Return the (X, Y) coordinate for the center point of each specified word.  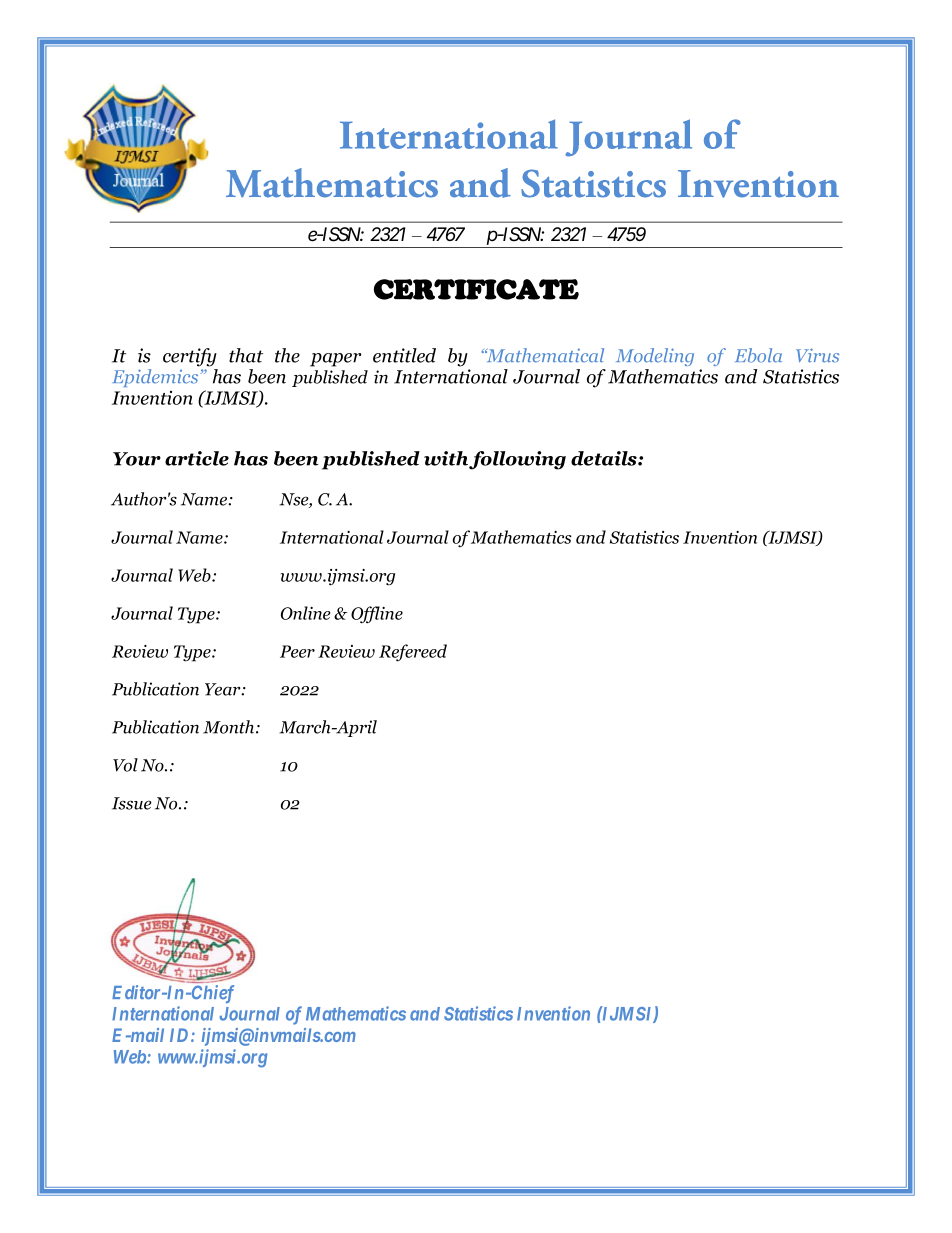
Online (306, 613)
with (447, 459)
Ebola (758, 355)
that (246, 355)
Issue (132, 803)
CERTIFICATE (476, 289)
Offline (377, 615)
